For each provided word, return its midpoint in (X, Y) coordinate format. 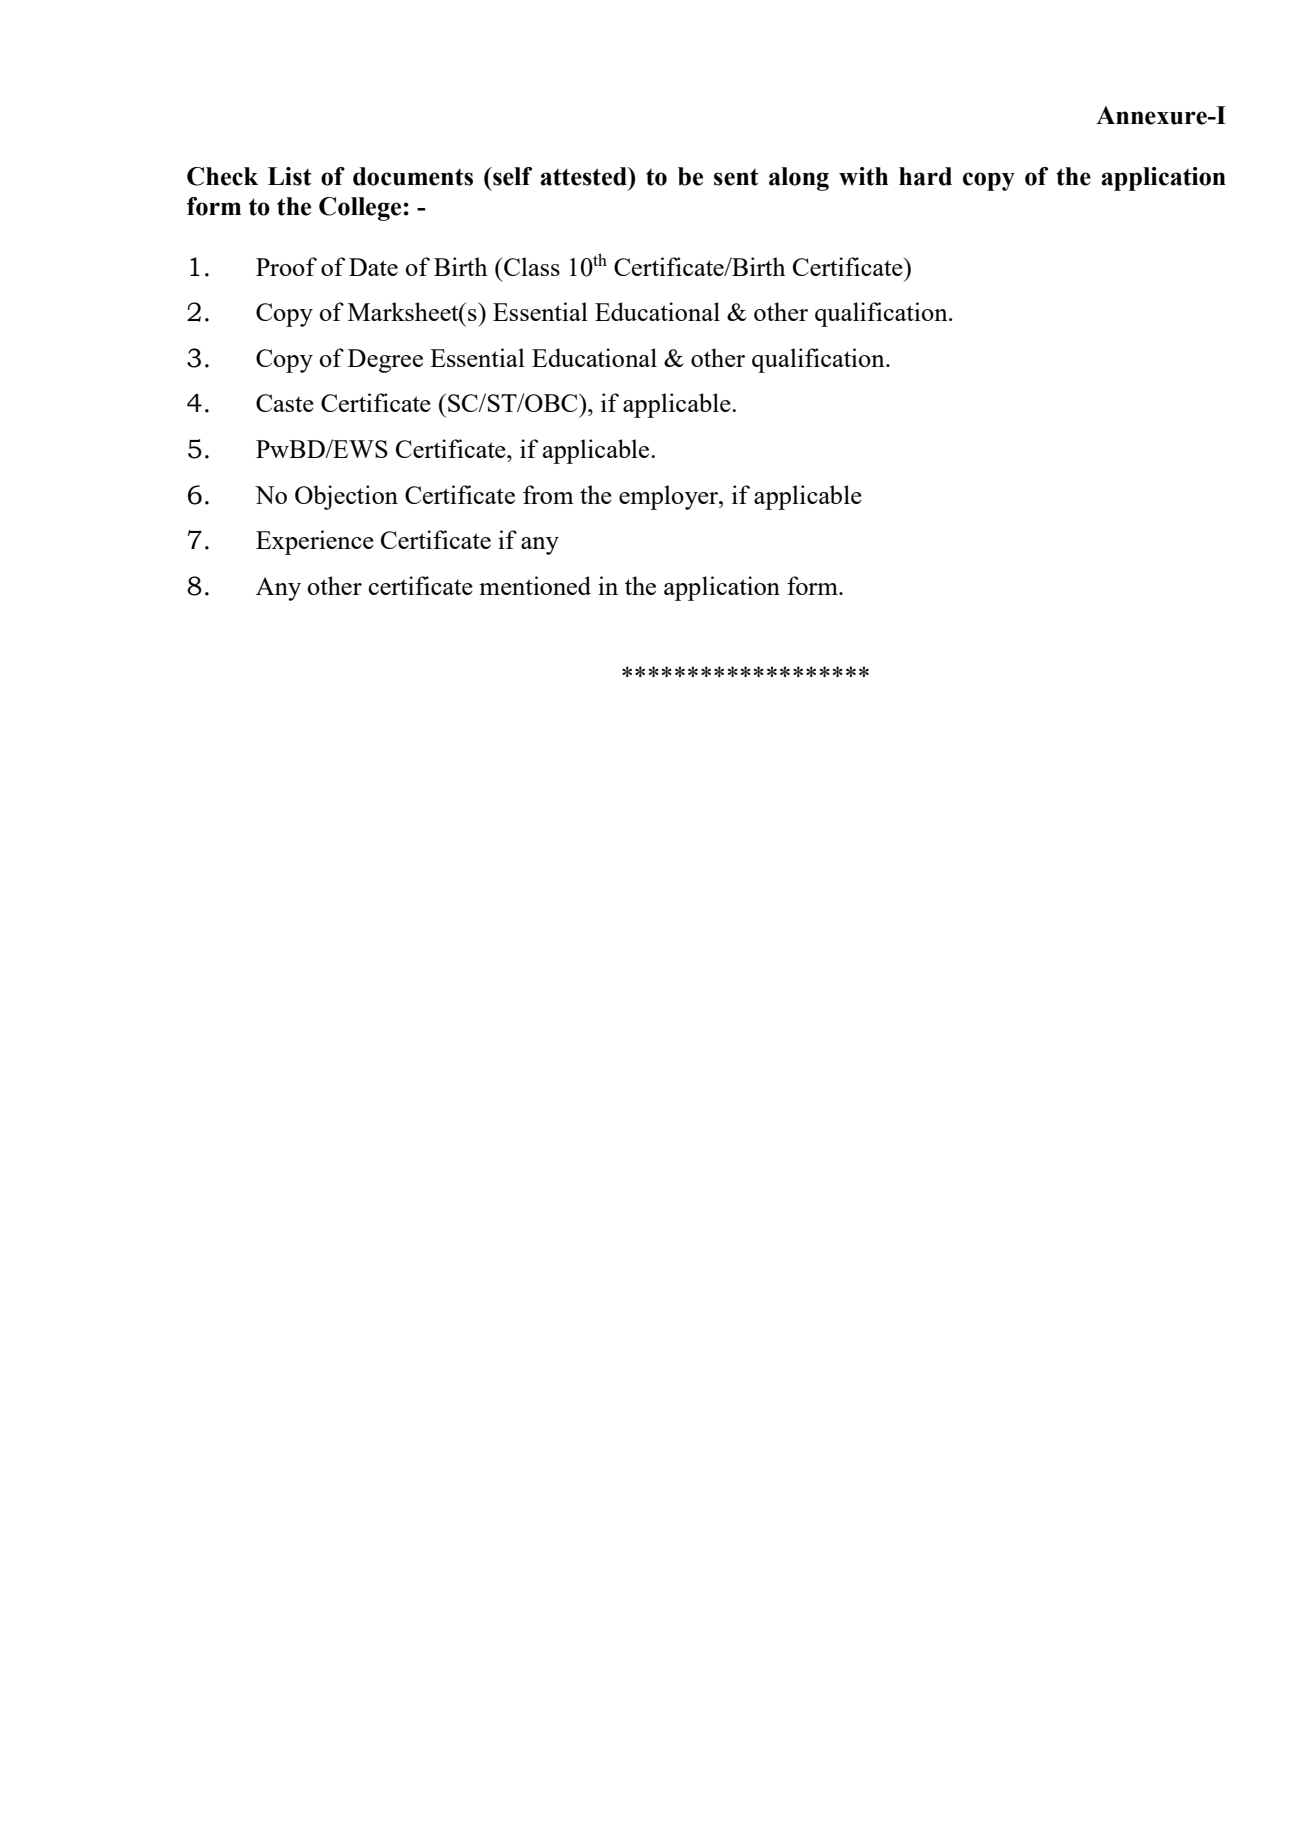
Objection (346, 497)
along (799, 179)
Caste (285, 403)
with (863, 176)
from (548, 494)
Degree (385, 361)
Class (532, 266)
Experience (315, 542)
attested (584, 176)
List (290, 176)
